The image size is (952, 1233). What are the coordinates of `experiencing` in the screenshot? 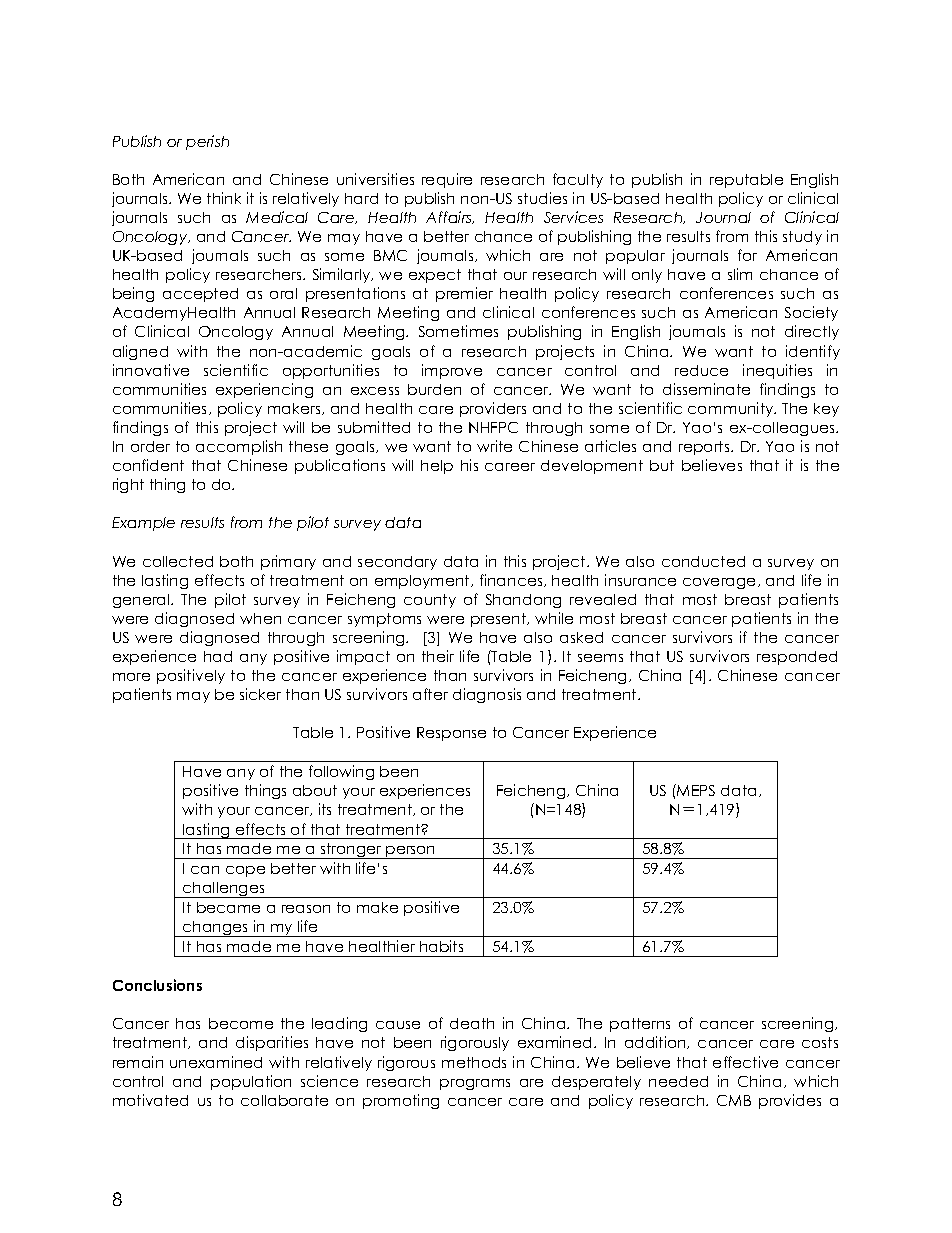 It's located at (264, 390).
